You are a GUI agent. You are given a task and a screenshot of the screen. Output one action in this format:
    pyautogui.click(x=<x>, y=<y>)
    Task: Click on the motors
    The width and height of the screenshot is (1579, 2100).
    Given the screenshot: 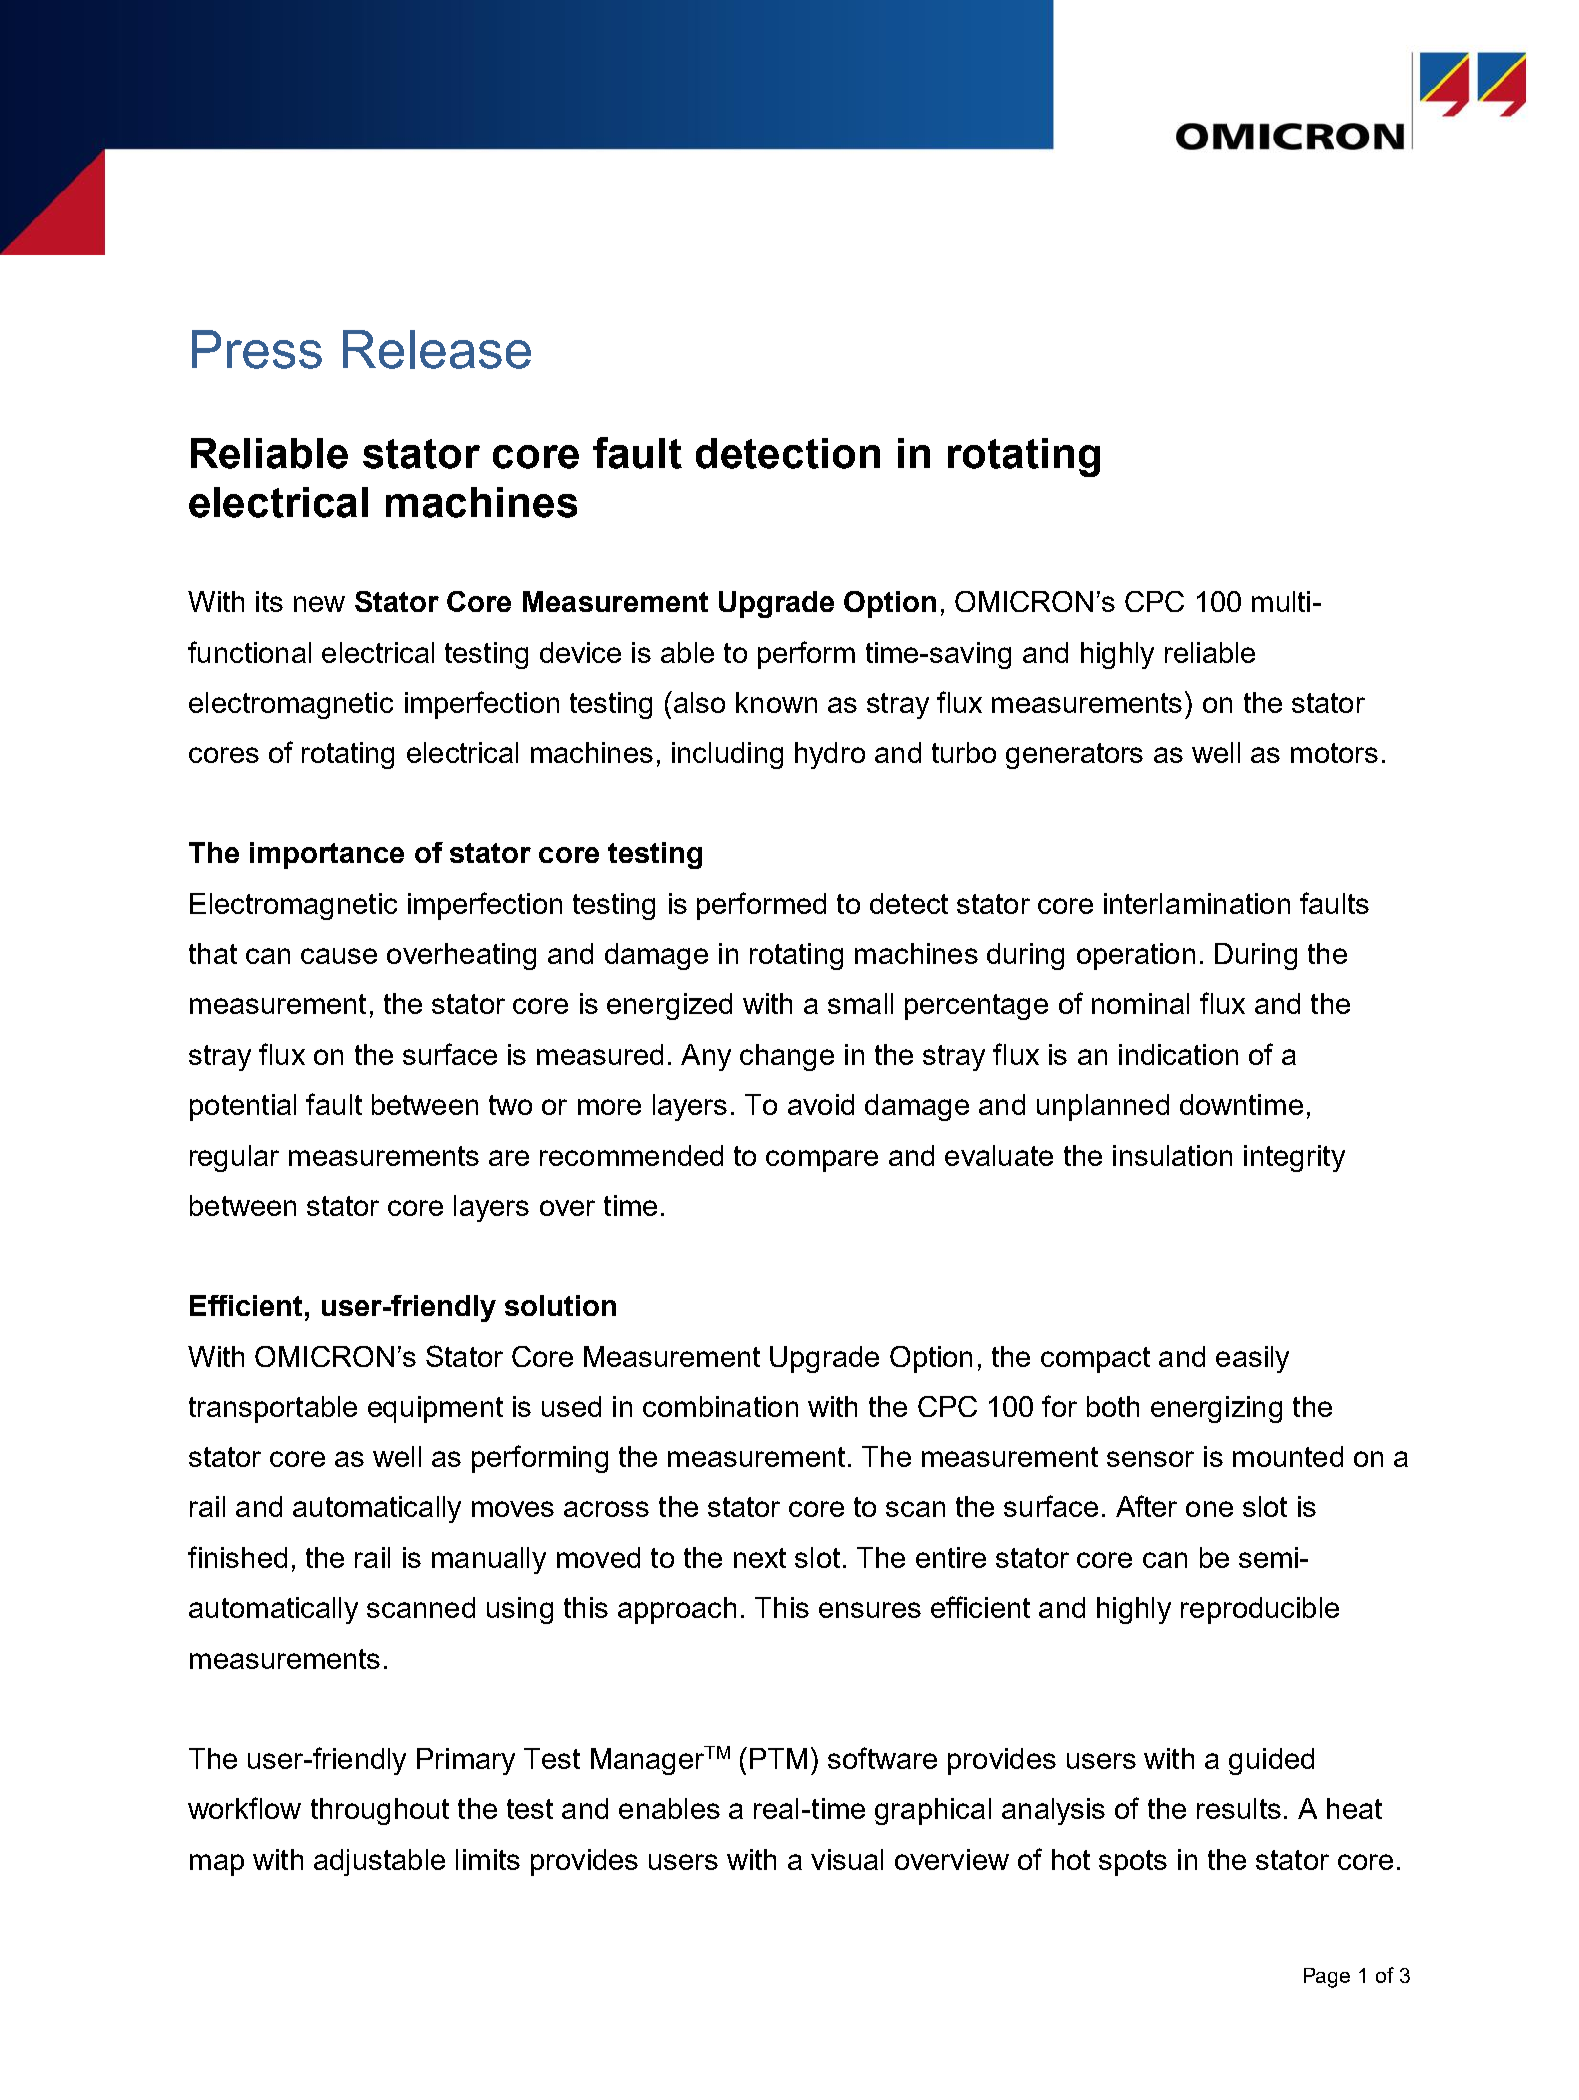 What is the action you would take?
    pyautogui.click(x=1334, y=753)
